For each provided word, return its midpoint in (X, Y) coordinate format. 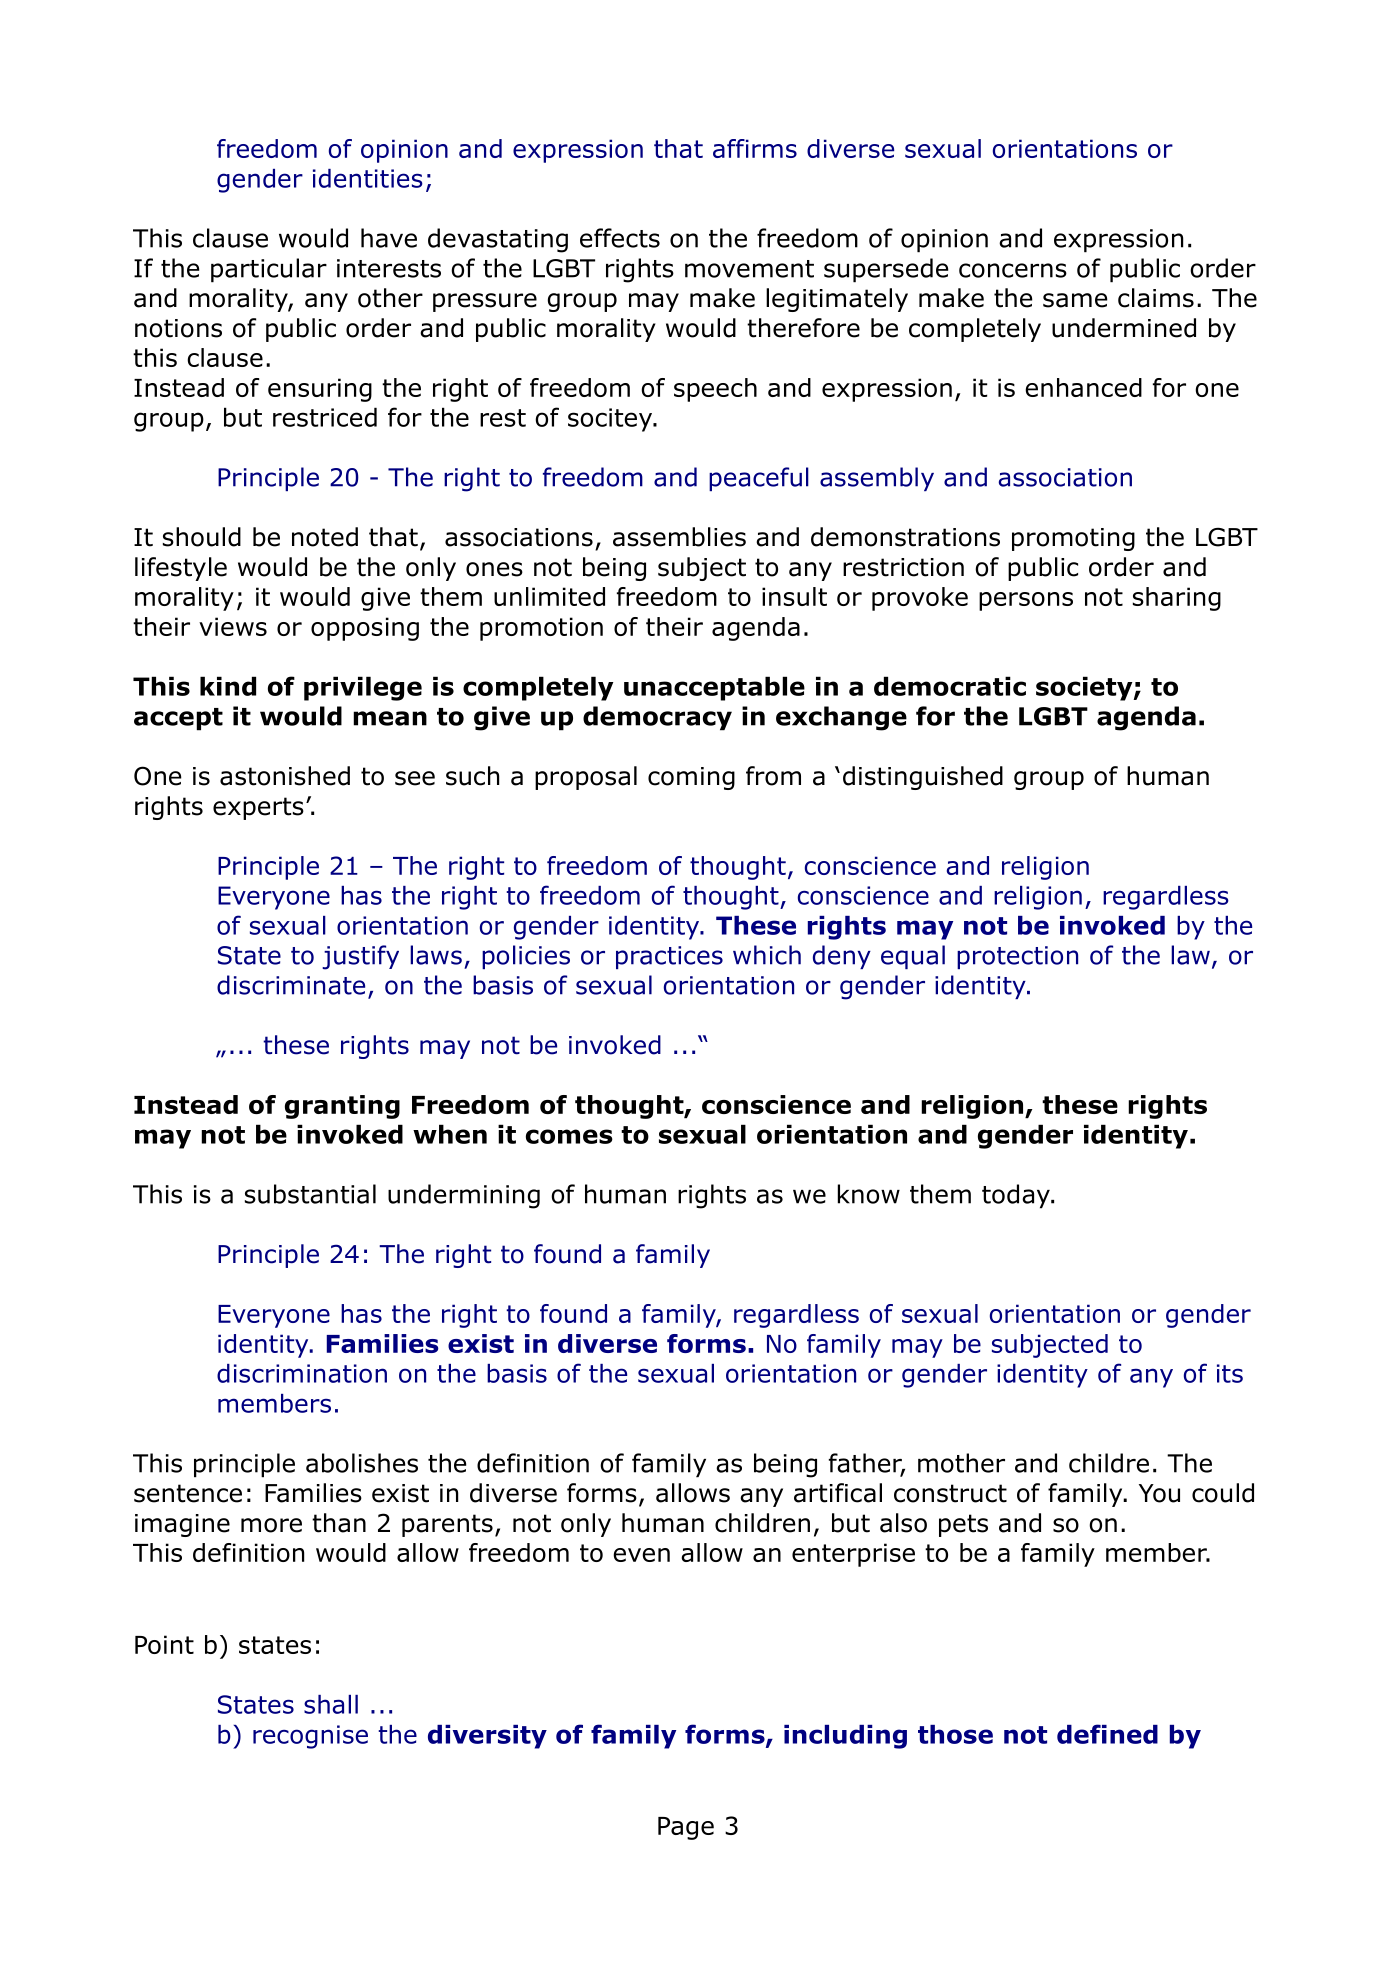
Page (686, 1828)
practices (669, 957)
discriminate (291, 985)
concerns (1013, 270)
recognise (310, 1737)
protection (1017, 957)
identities (368, 178)
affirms (755, 148)
